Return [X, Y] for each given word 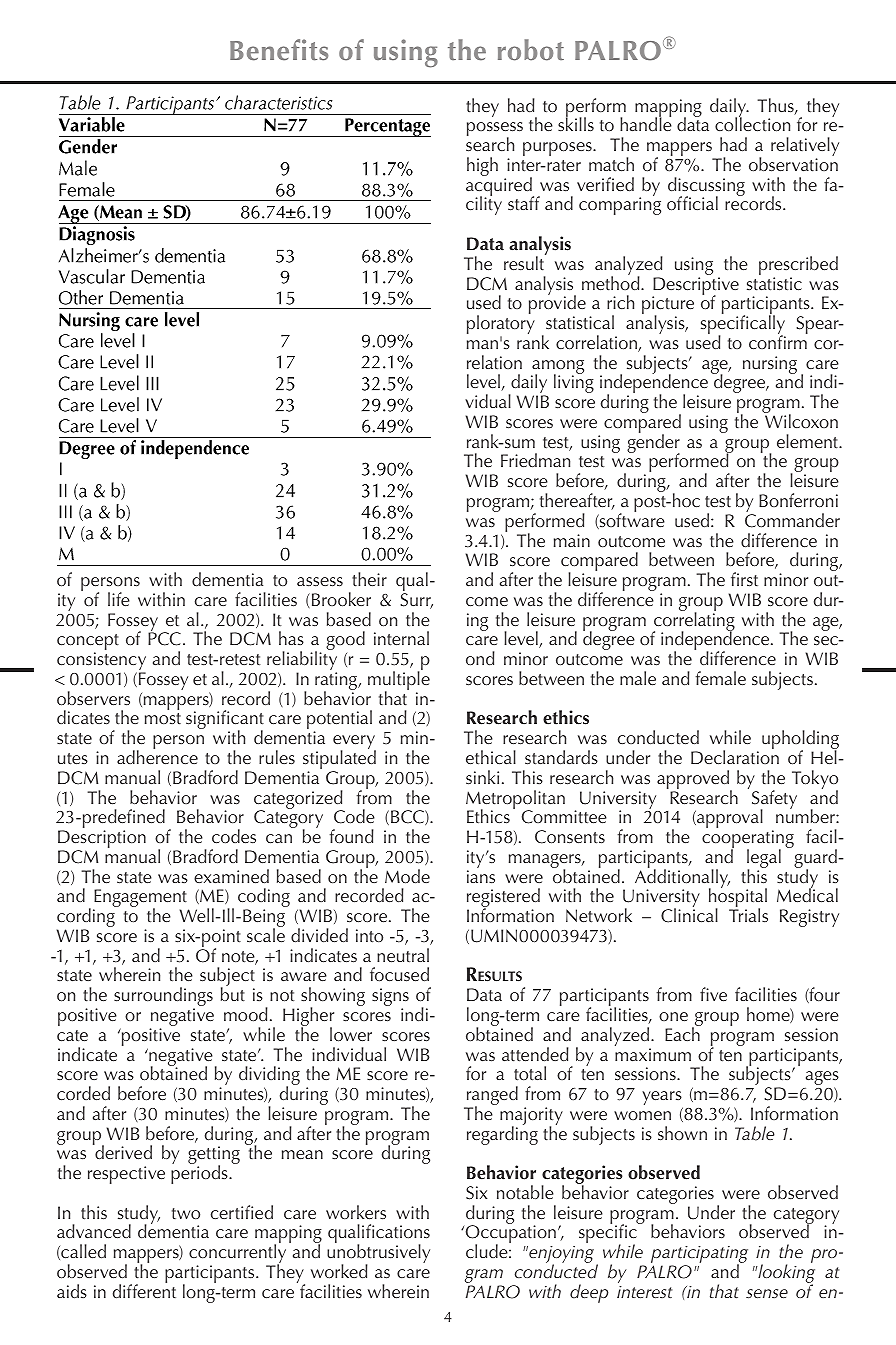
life [119, 599]
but [233, 994]
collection [752, 124]
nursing [770, 365]
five [713, 994]
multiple [399, 681]
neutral [403, 955]
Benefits [279, 50]
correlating [693, 621]
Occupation [509, 1235]
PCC [164, 639]
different [144, 1290]
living [574, 383]
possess [495, 130]
